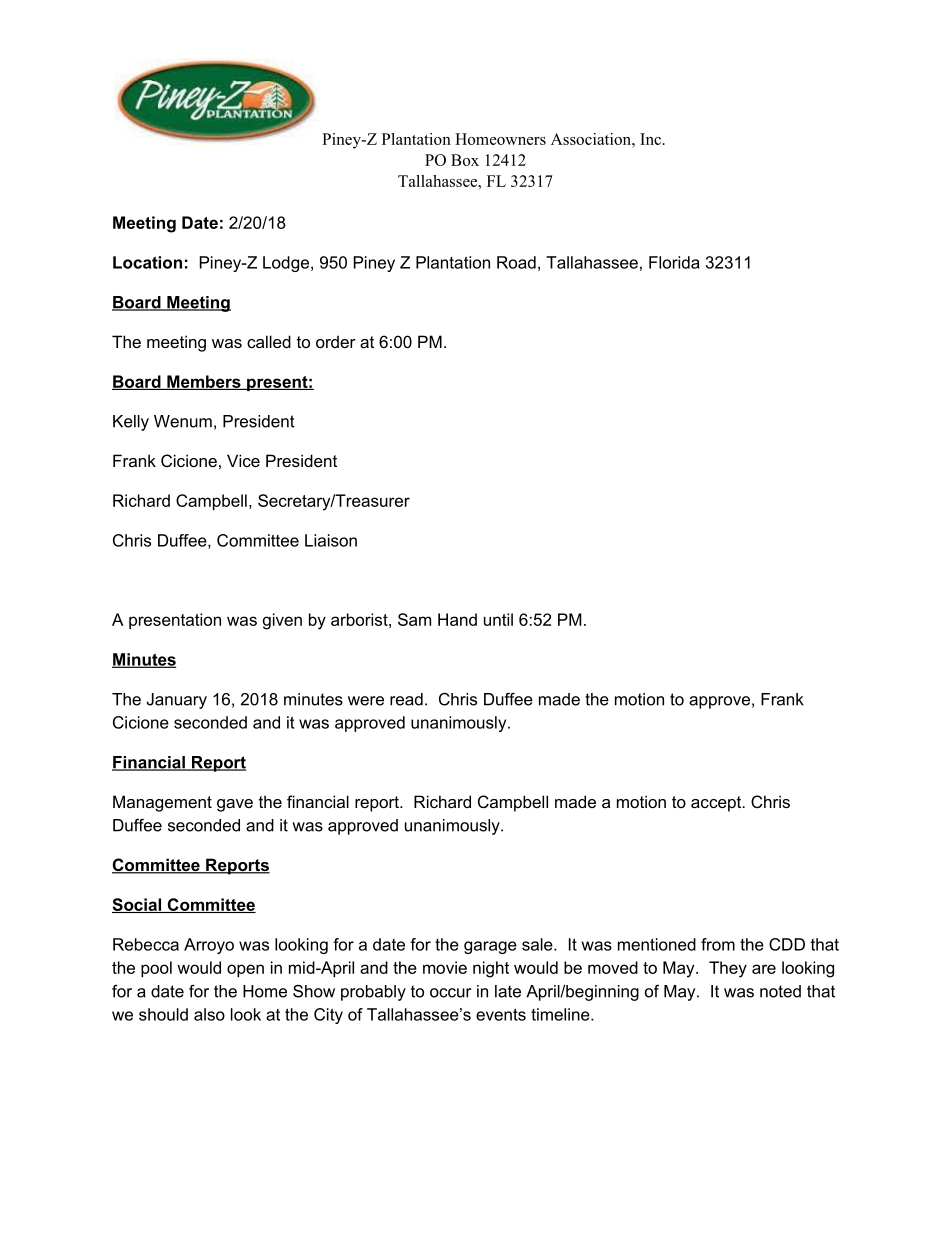 This image has width=952, height=1233. What do you see at coordinates (450, 993) in the image?
I see `occur` at bounding box center [450, 993].
